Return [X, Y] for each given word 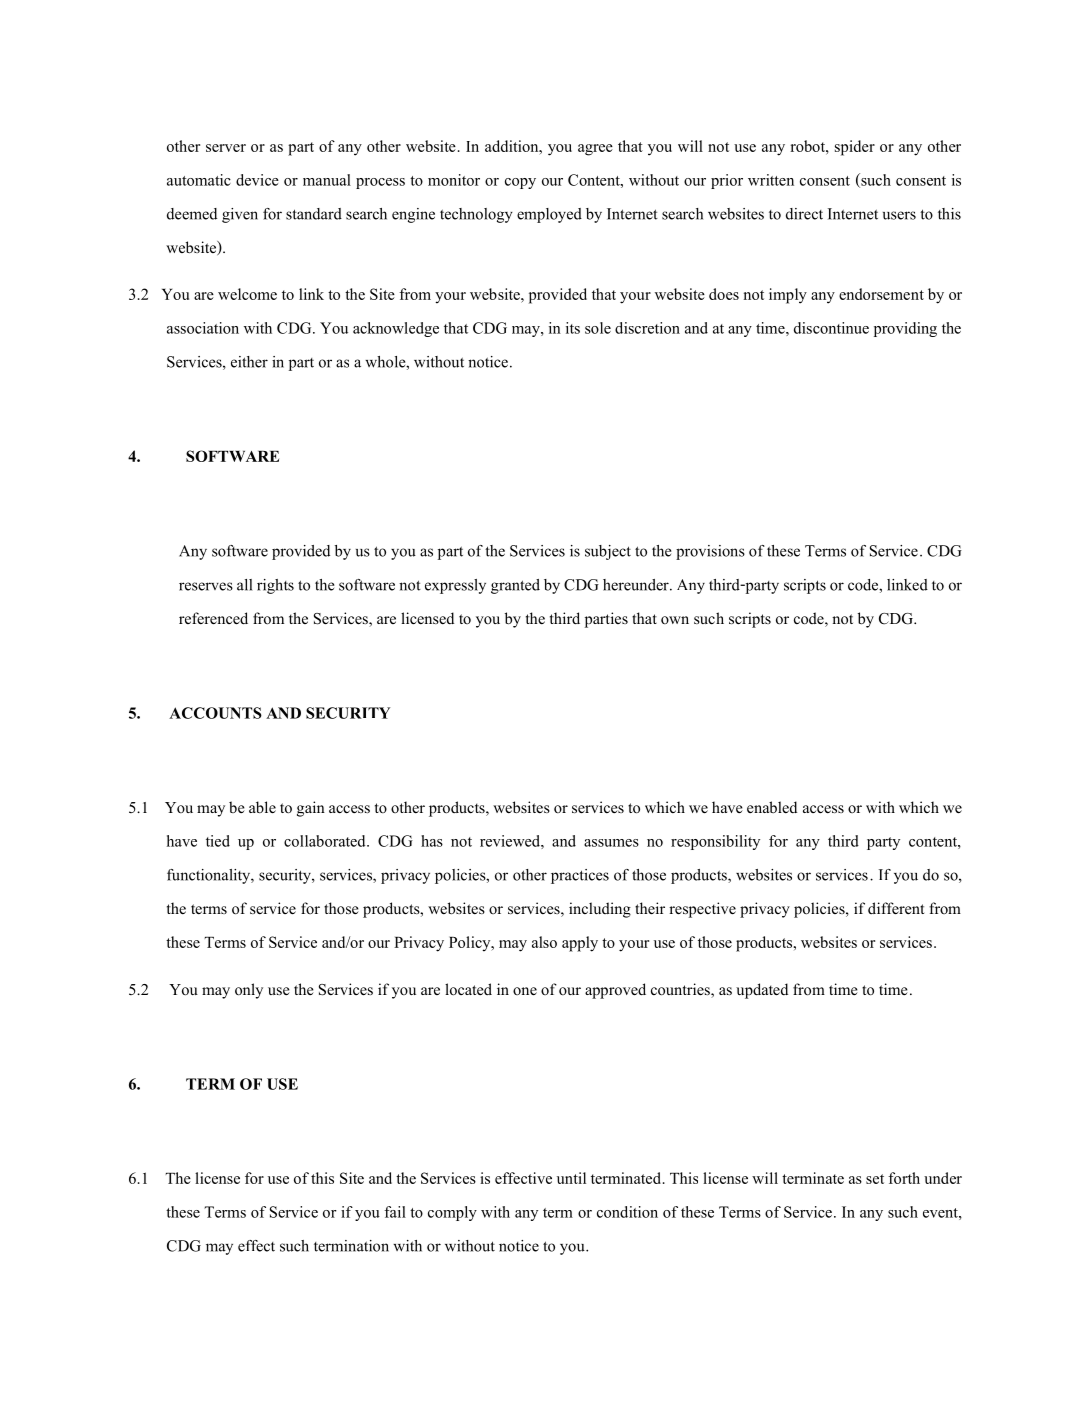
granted [515, 586]
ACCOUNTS [215, 713]
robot [808, 146]
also [544, 942]
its [573, 328]
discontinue [831, 328]
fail [395, 1212]
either [249, 362]
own [675, 620]
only [249, 991]
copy [520, 183]
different [896, 908]
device [257, 180]
